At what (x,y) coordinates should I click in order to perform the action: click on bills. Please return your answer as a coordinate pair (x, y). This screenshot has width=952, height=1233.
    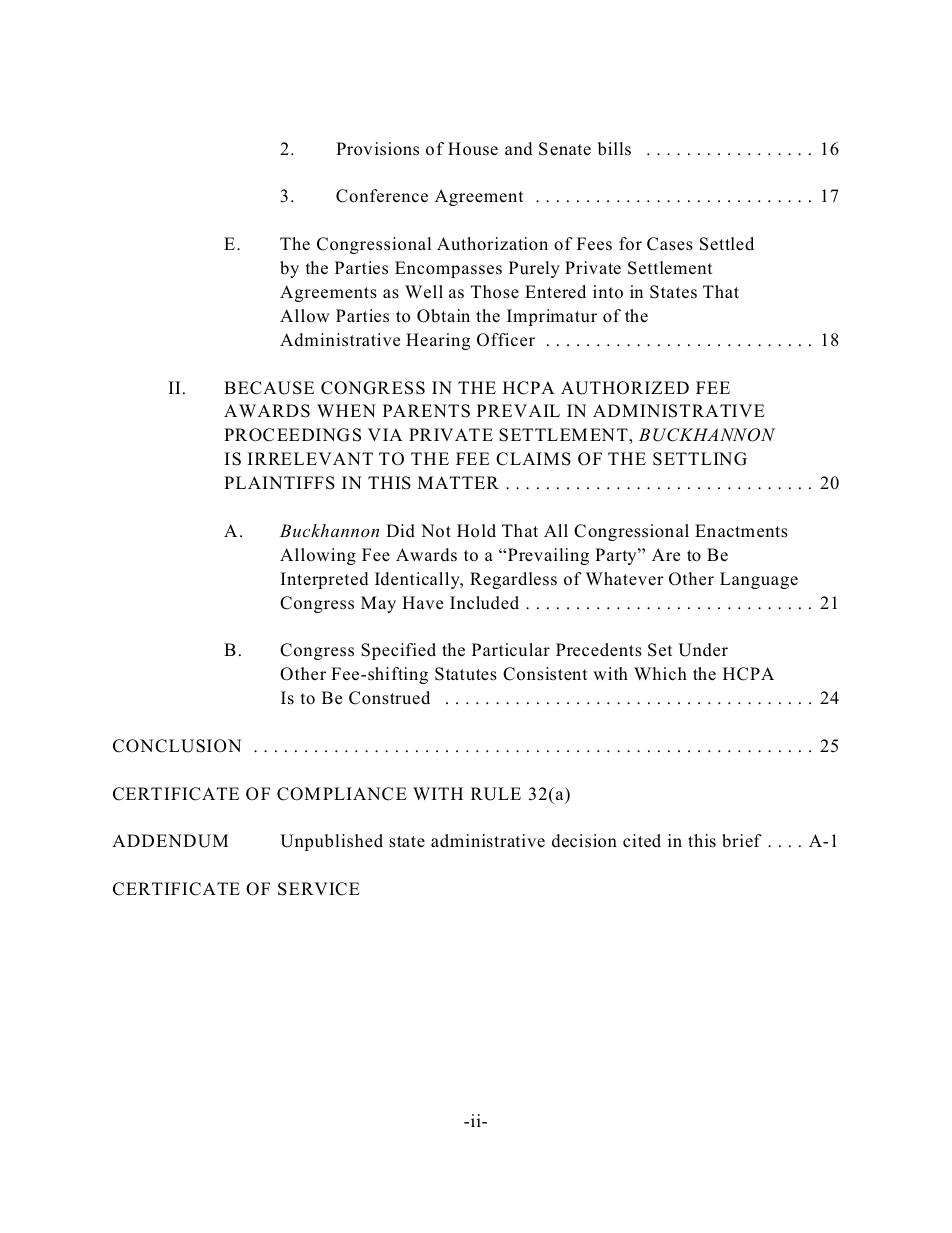
    Looking at the image, I should click on (614, 148).
